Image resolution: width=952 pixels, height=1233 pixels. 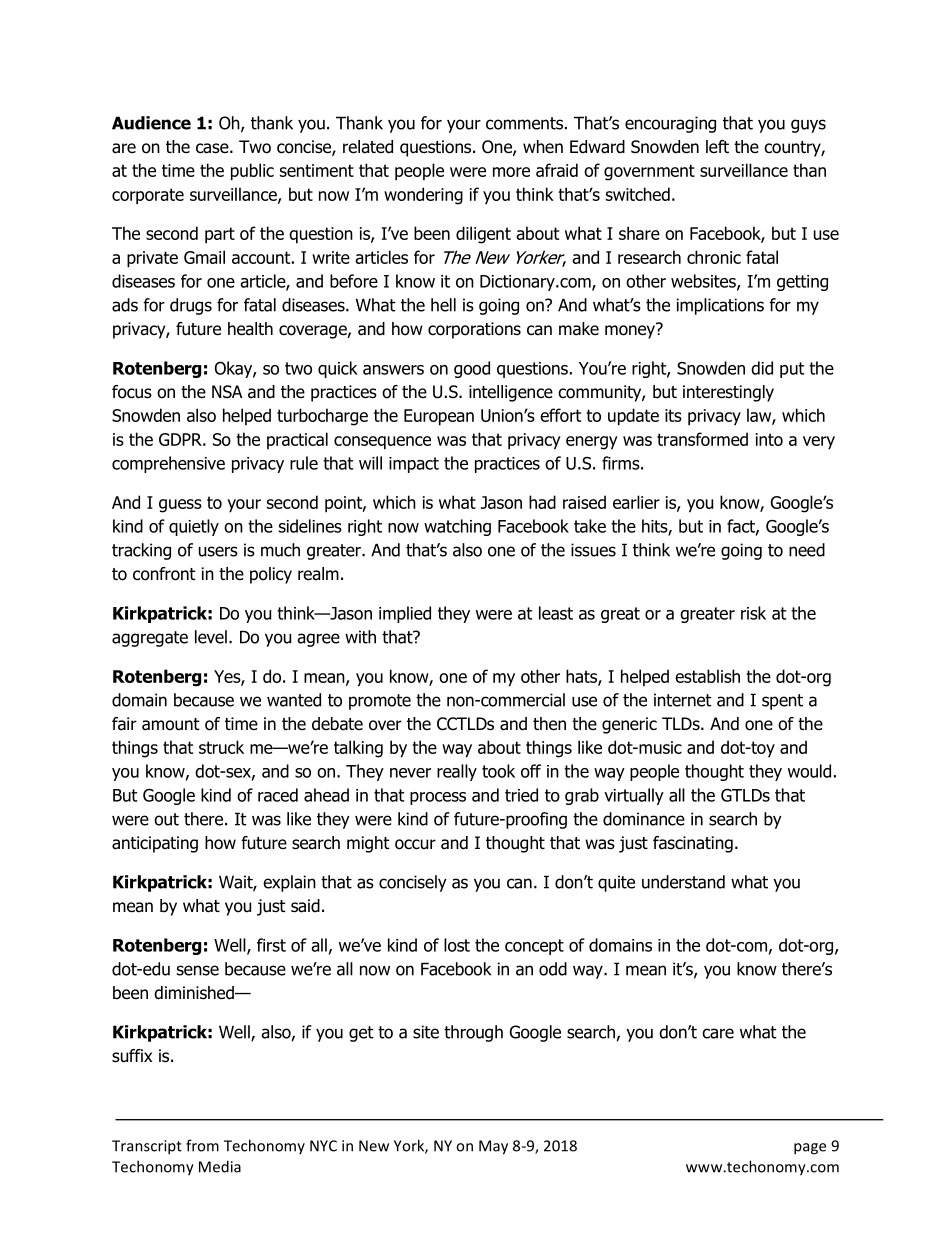 What do you see at coordinates (511, 172) in the document?
I see `more` at bounding box center [511, 172].
